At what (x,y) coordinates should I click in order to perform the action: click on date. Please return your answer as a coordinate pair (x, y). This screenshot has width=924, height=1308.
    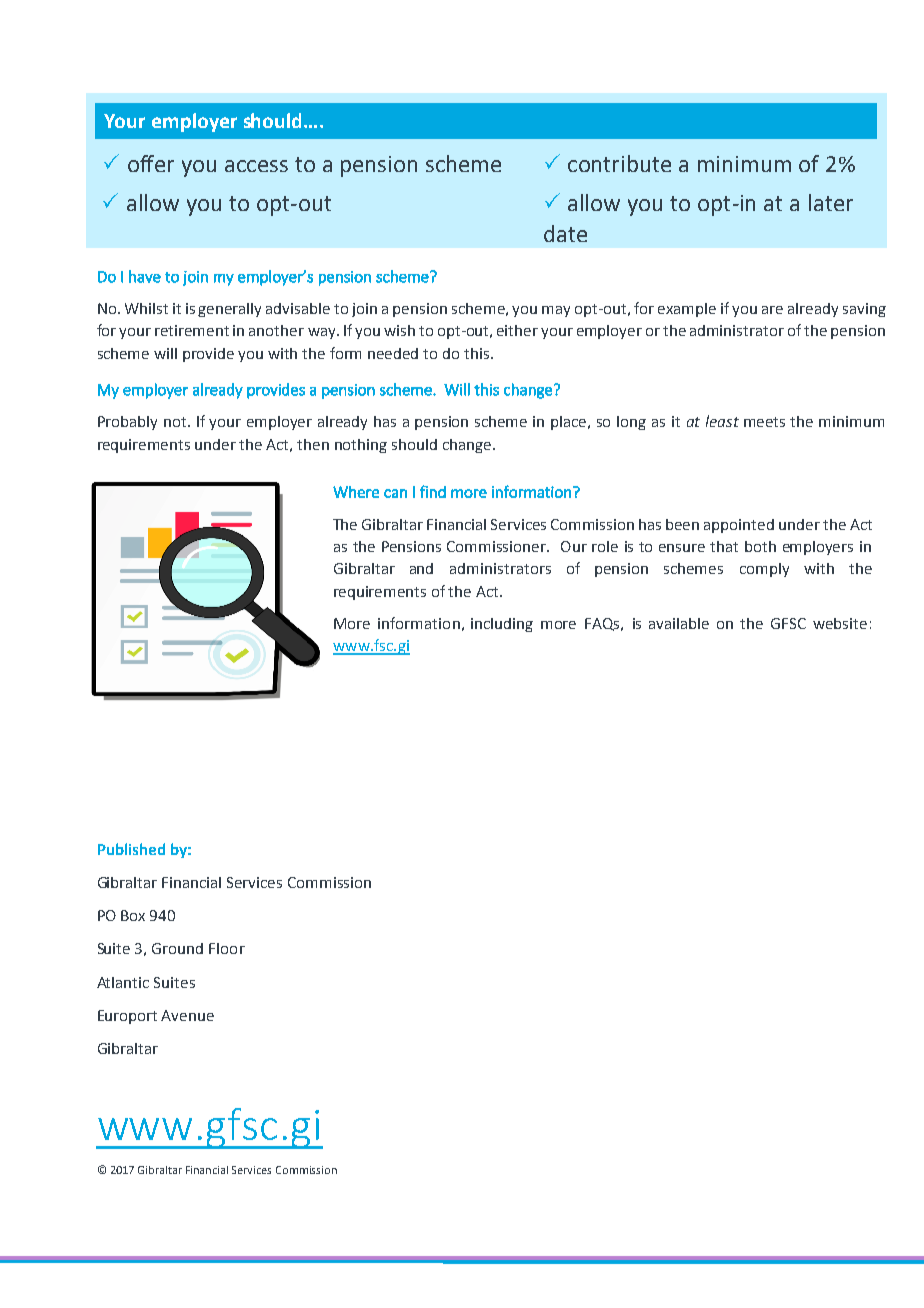
    Looking at the image, I should click on (565, 233).
